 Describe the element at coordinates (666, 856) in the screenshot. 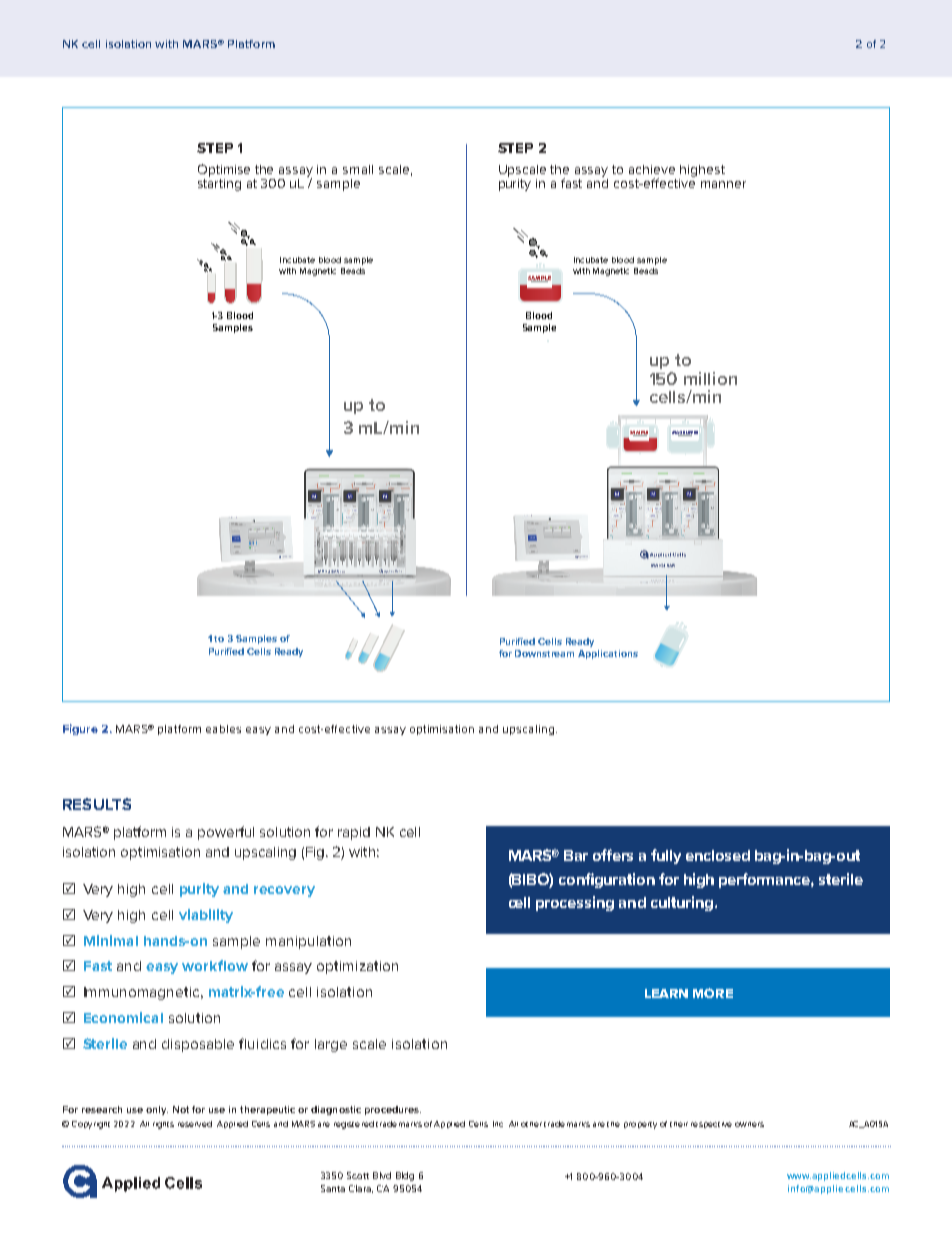

I see `fully` at that location.
